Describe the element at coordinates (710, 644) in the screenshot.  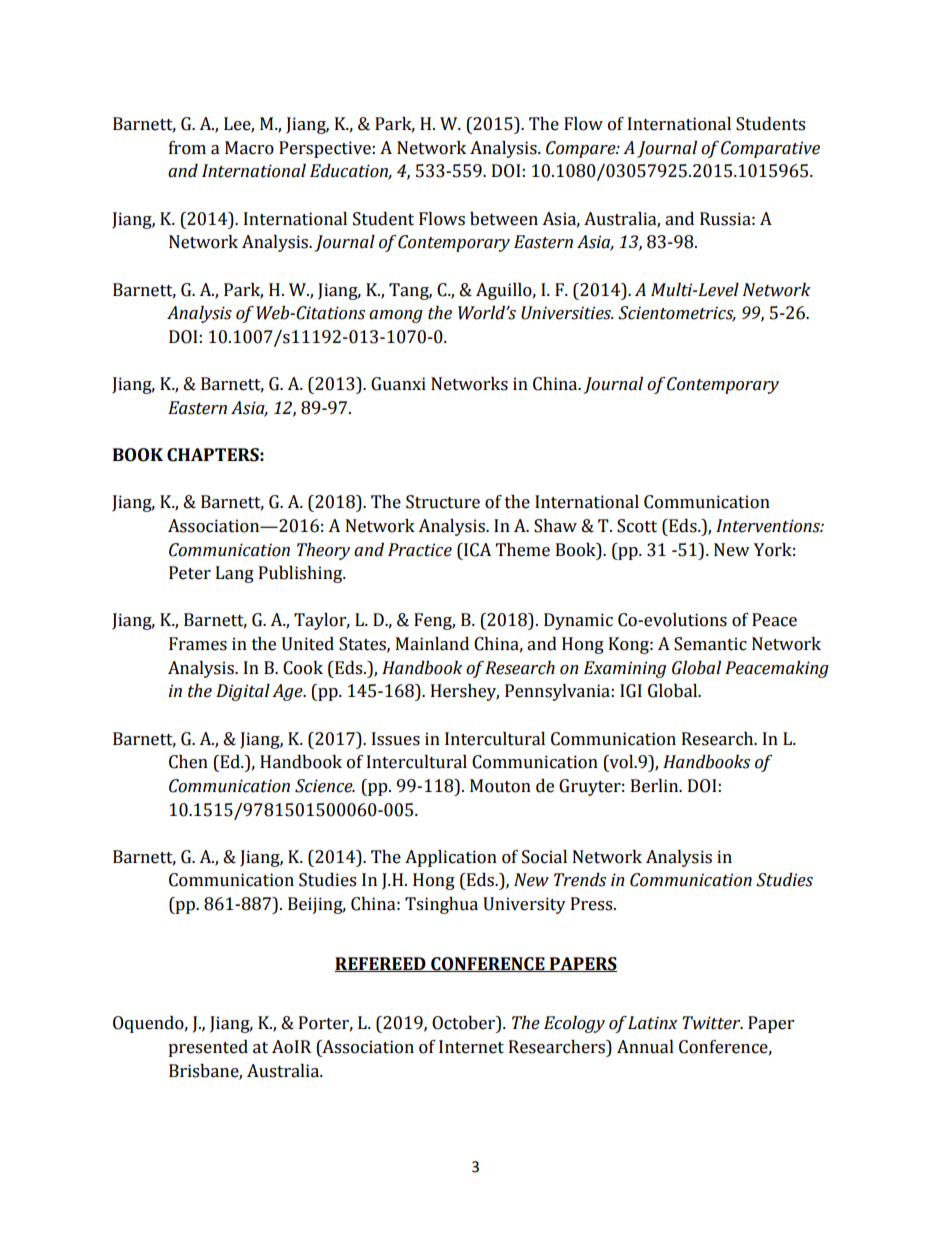
I see `Semantic` at that location.
